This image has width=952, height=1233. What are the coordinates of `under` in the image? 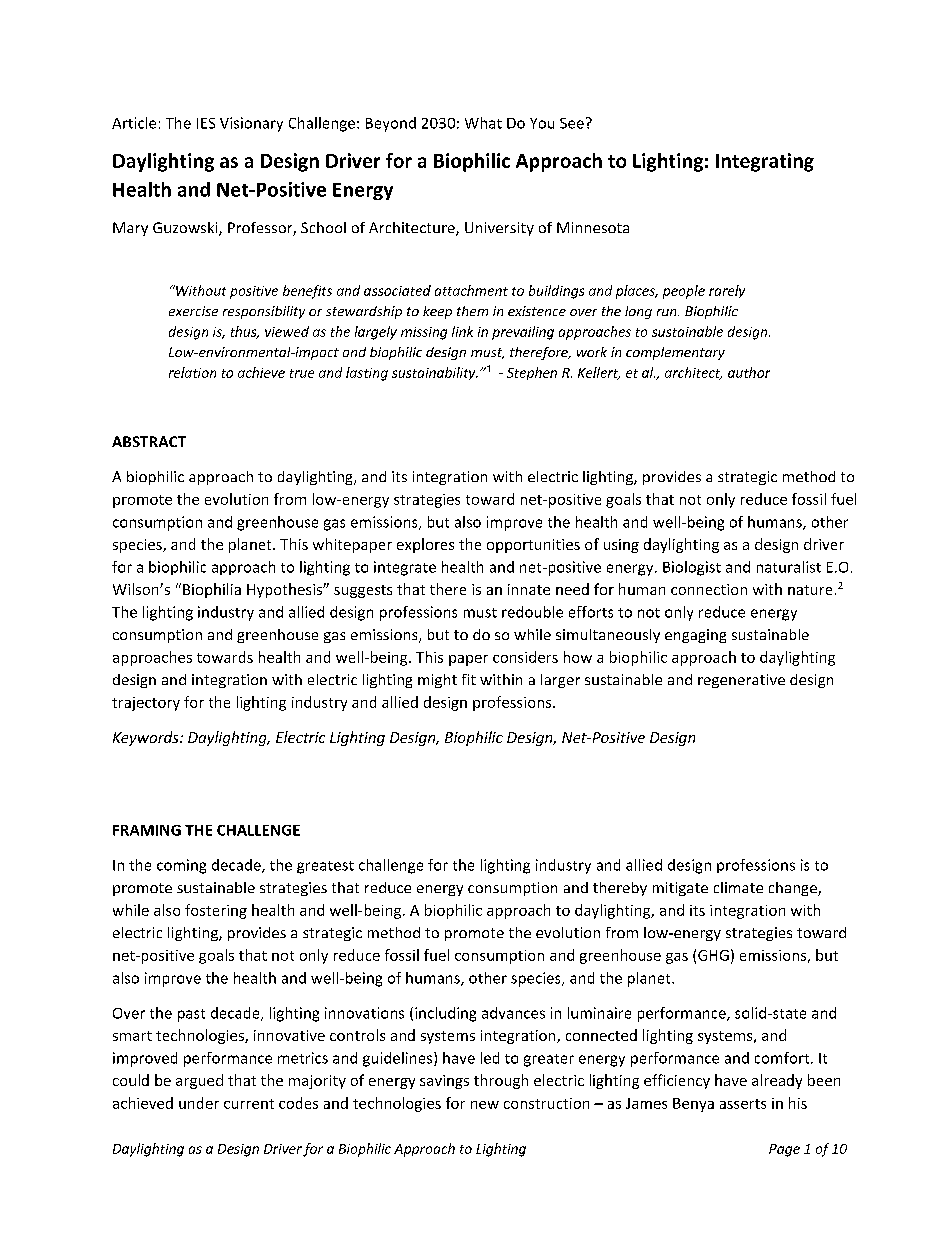 It's located at (199, 1103).
